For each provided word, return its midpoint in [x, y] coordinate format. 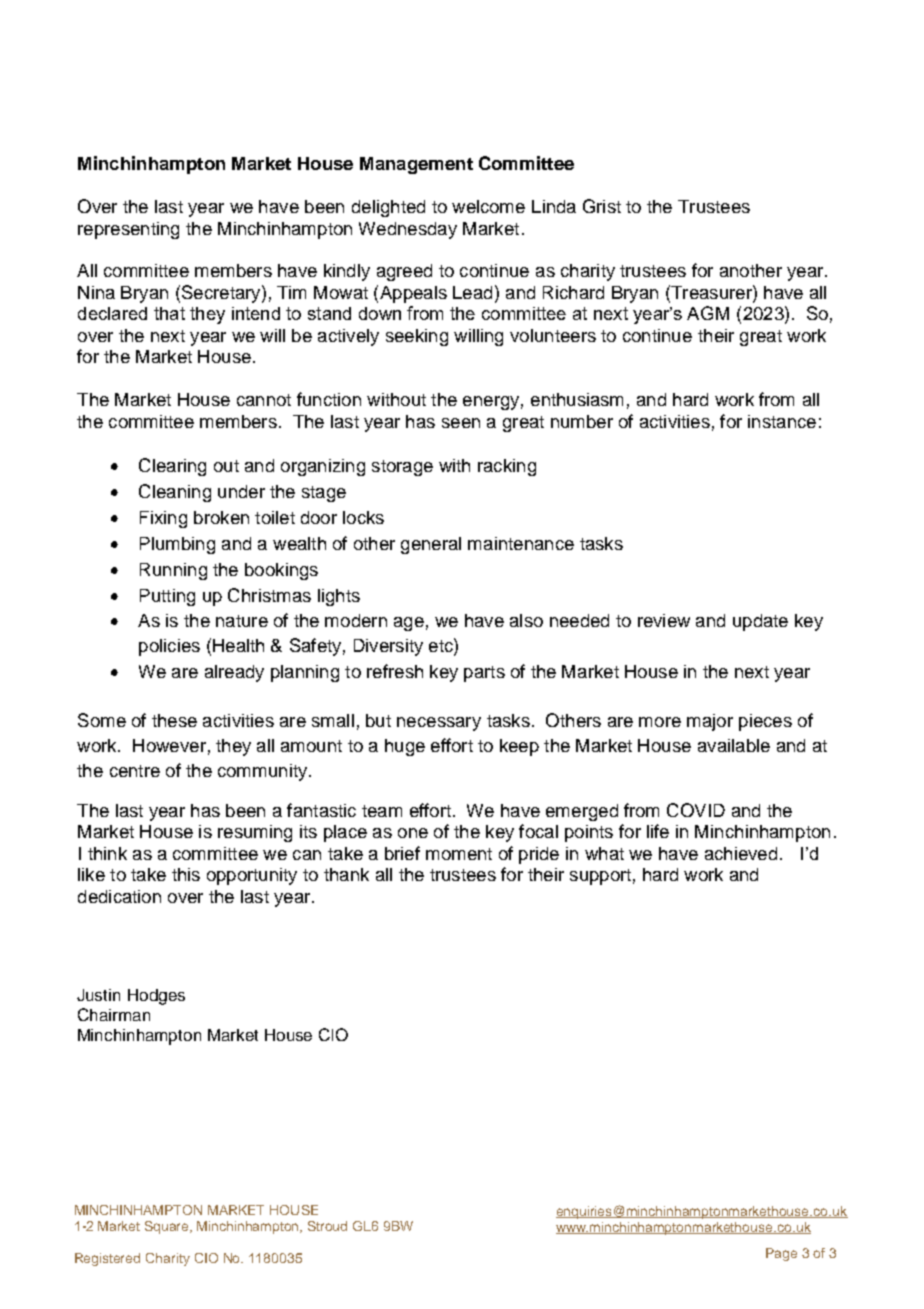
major [710, 722]
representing [128, 230]
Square [168, 1227]
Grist [602, 206]
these [174, 720]
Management [416, 165]
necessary [439, 724]
